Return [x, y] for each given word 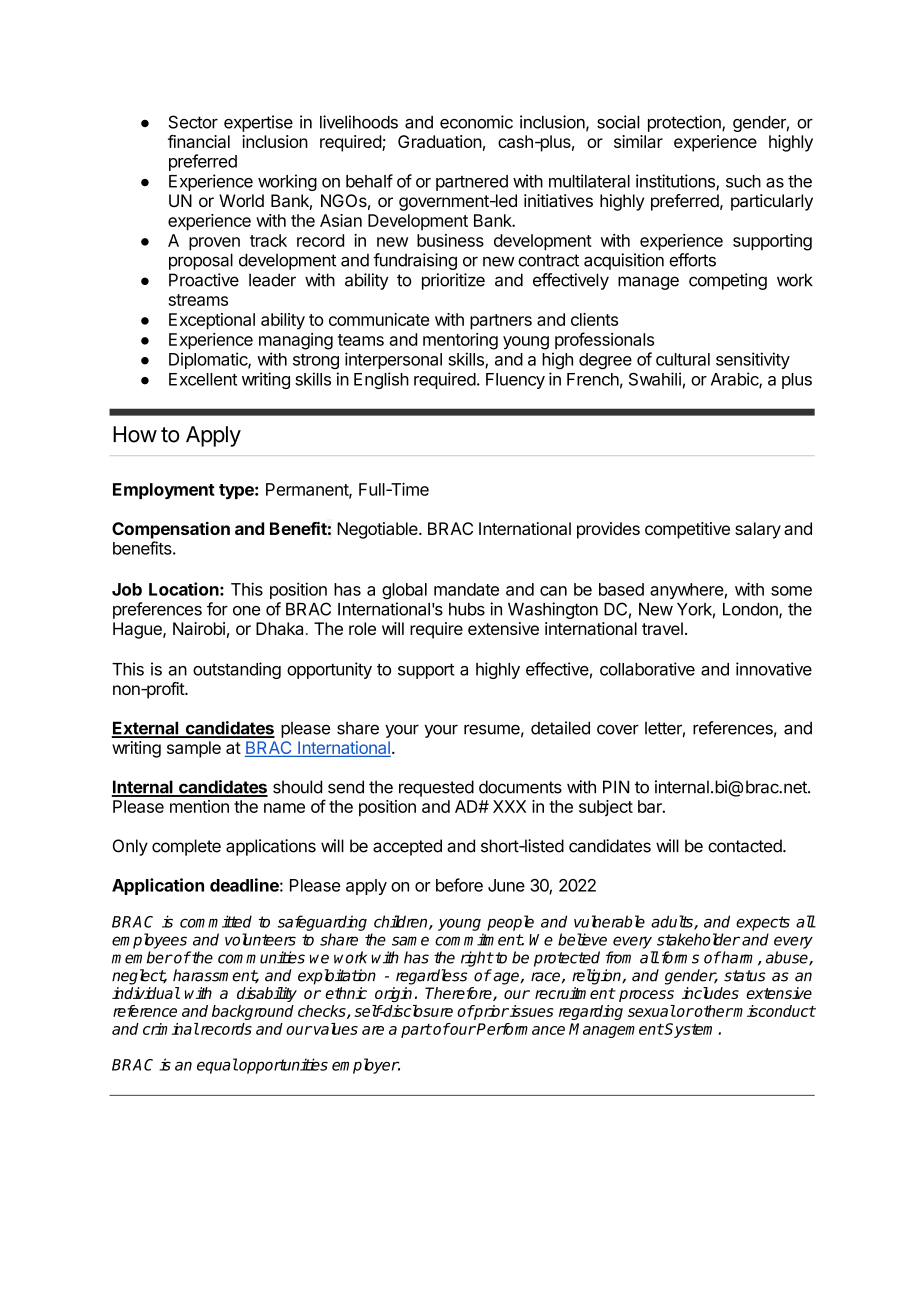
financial [199, 141]
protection [685, 123]
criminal [171, 1029]
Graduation [440, 141]
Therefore [459, 994]
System [691, 1030]
